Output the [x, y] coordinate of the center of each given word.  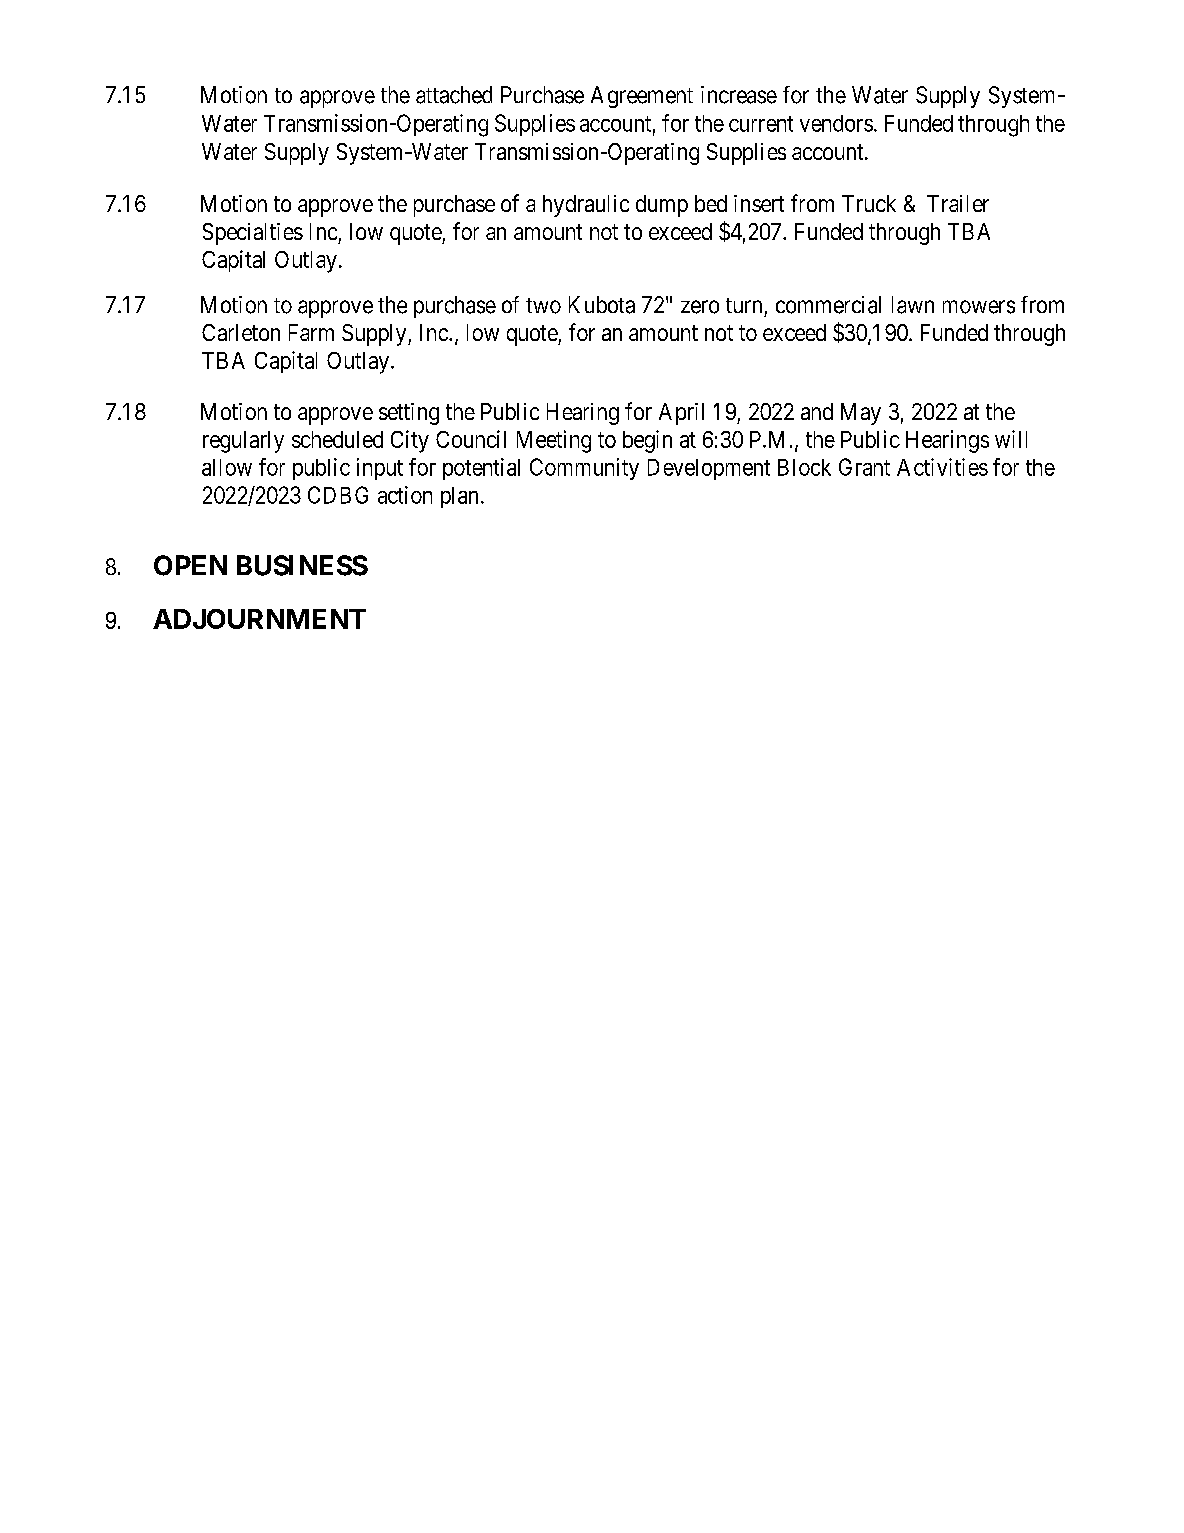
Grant [864, 467]
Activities [942, 467]
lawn [913, 305]
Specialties [253, 234]
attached [454, 95]
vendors [836, 123]
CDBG [338, 495]
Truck [869, 203]
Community [584, 469]
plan [459, 497]
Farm [311, 332]
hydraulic [586, 206]
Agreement [642, 97]
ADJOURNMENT [259, 619]
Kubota [602, 305]
